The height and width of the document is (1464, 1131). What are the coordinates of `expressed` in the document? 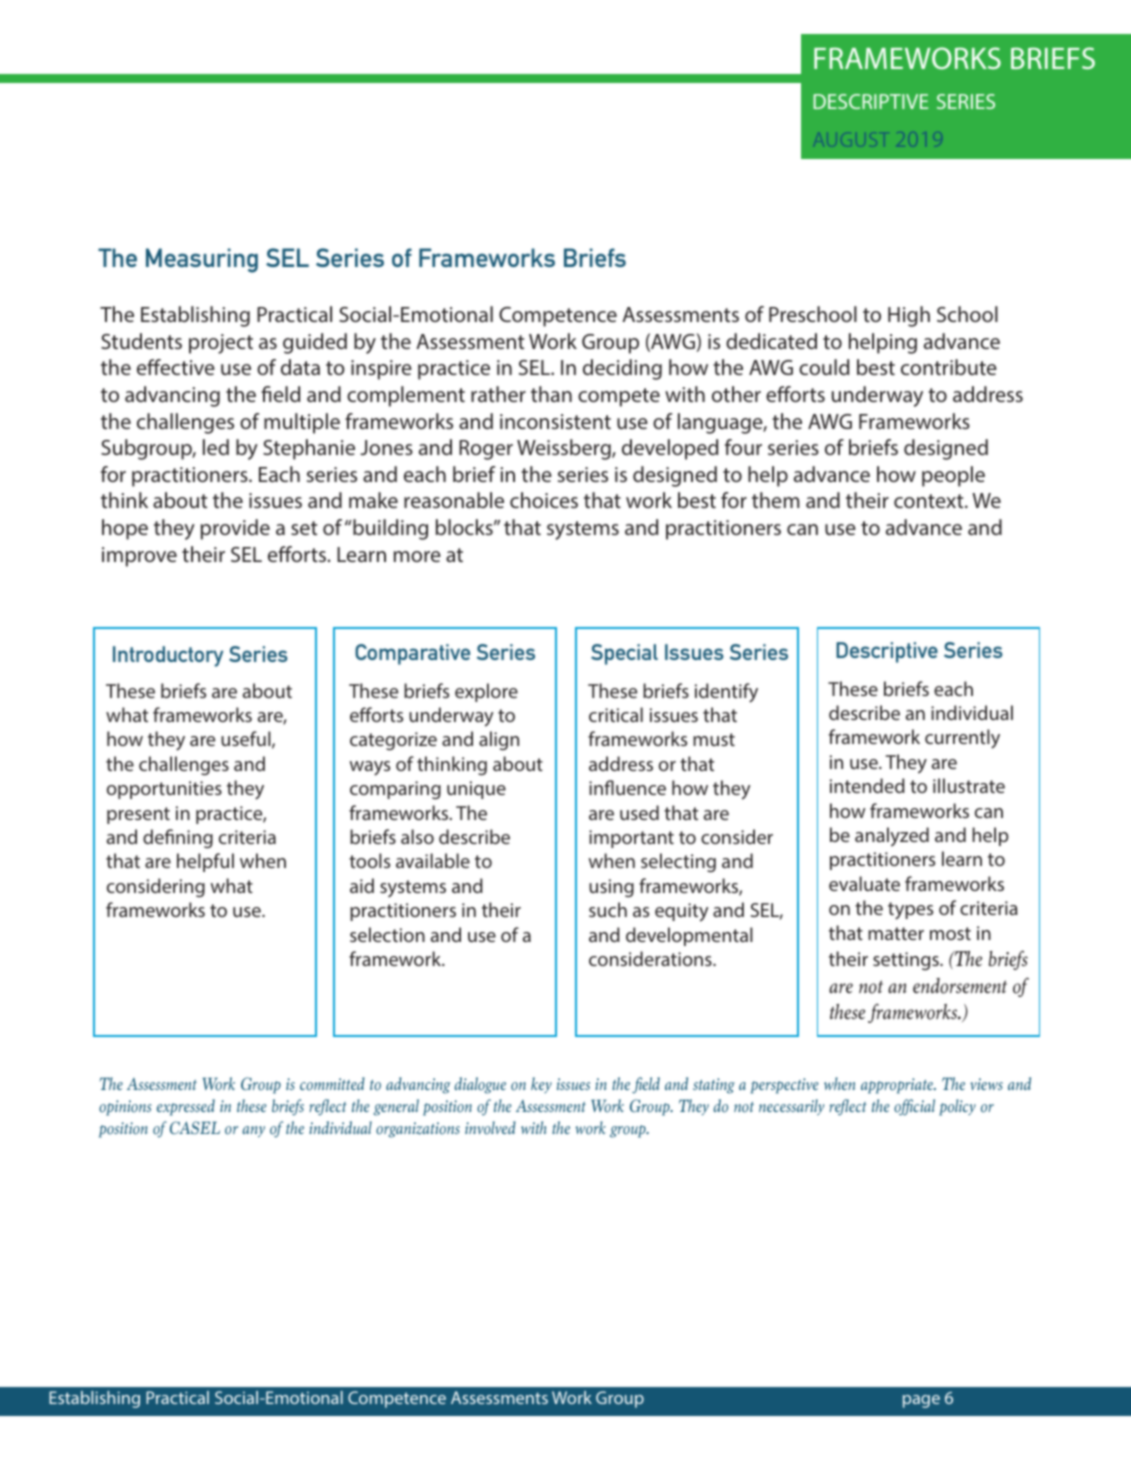 It's located at (186, 1107).
